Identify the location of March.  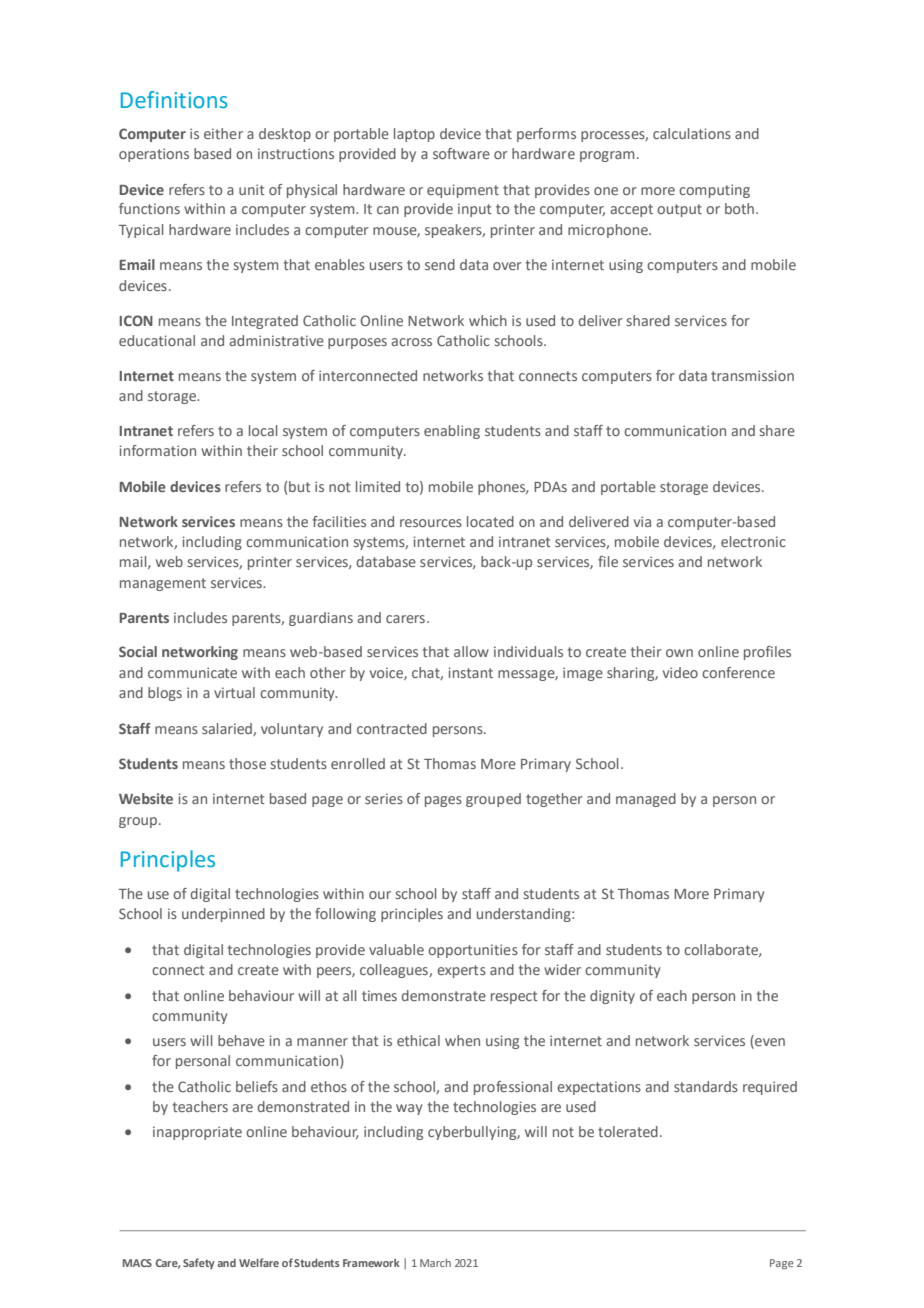
(435, 1263).
